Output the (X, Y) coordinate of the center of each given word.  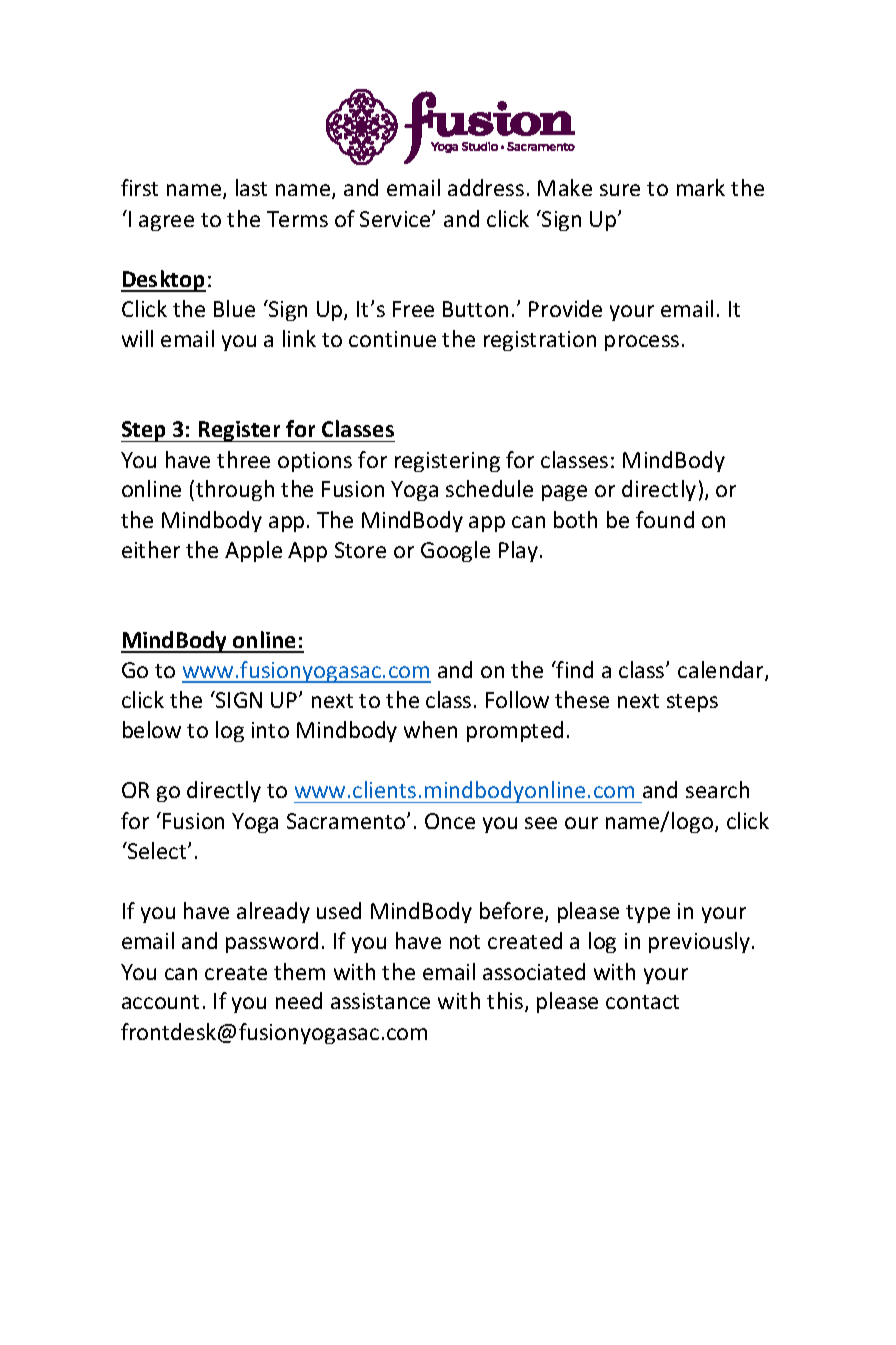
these (582, 699)
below (152, 729)
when (430, 729)
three (243, 459)
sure (620, 190)
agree (166, 223)
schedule (489, 488)
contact (642, 1002)
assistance (380, 1001)
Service (396, 219)
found (665, 519)
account (160, 1002)
